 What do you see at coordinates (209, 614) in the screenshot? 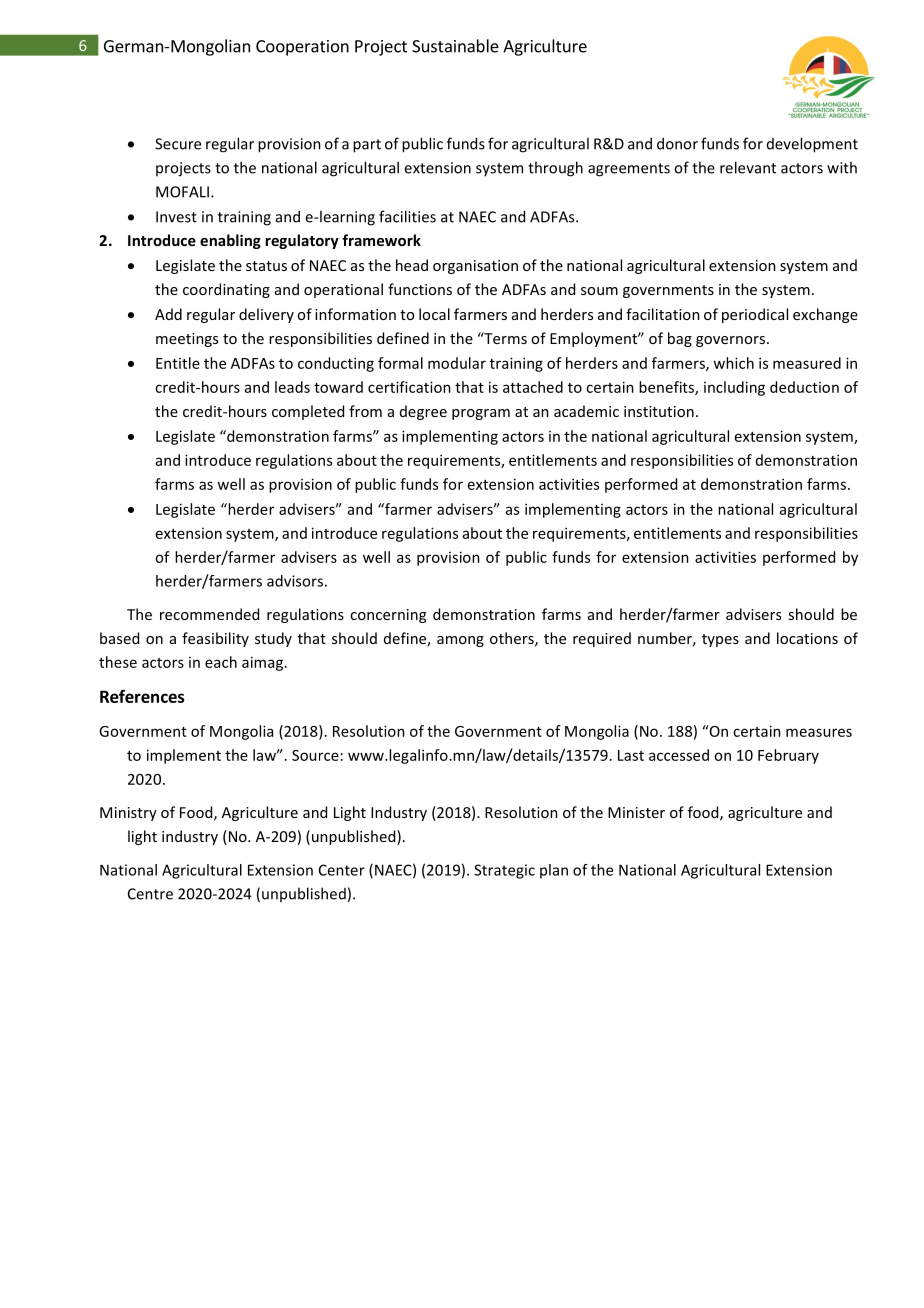
I see `recommended` at bounding box center [209, 614].
